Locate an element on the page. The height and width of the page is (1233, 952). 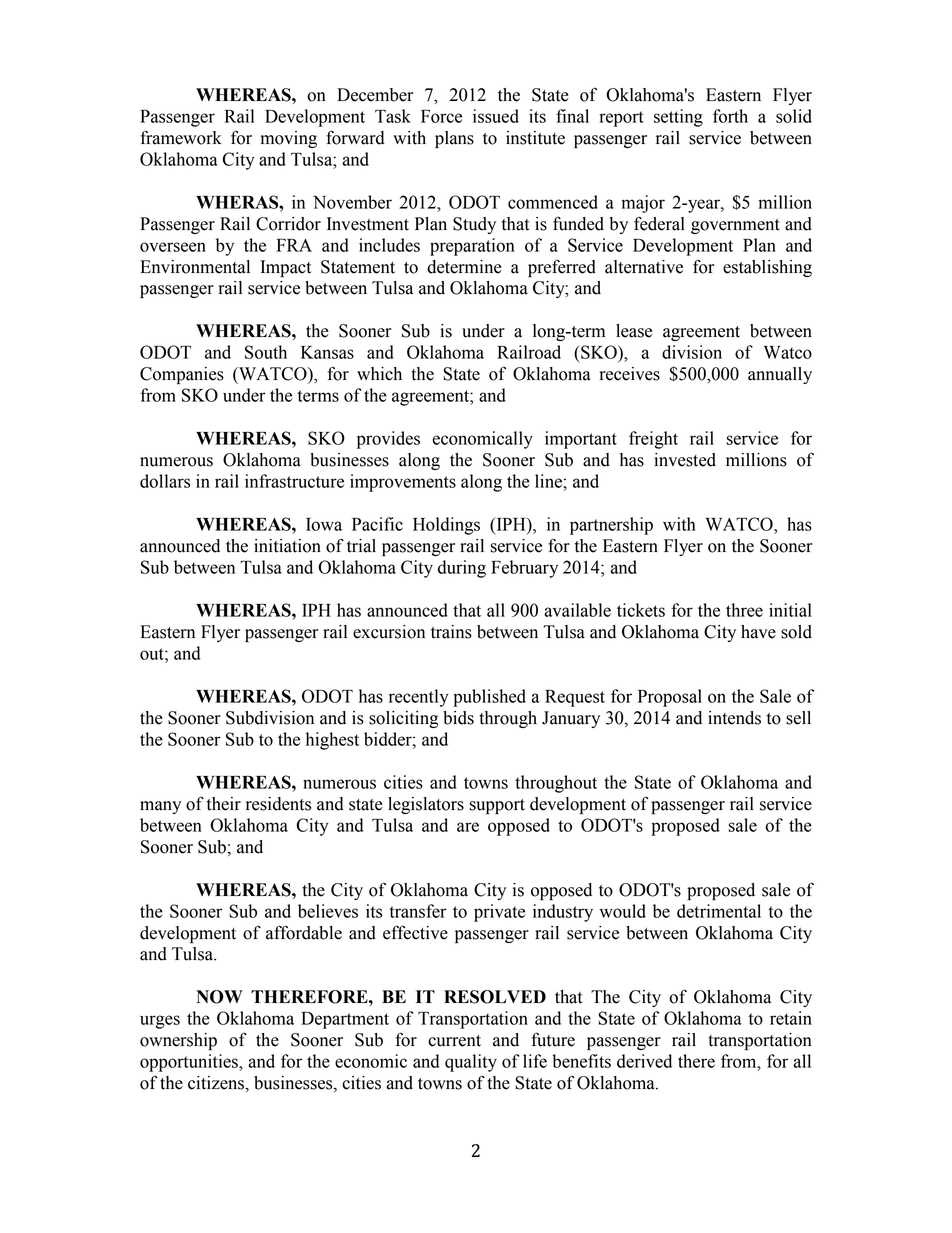
invested is located at coordinates (685, 460).
